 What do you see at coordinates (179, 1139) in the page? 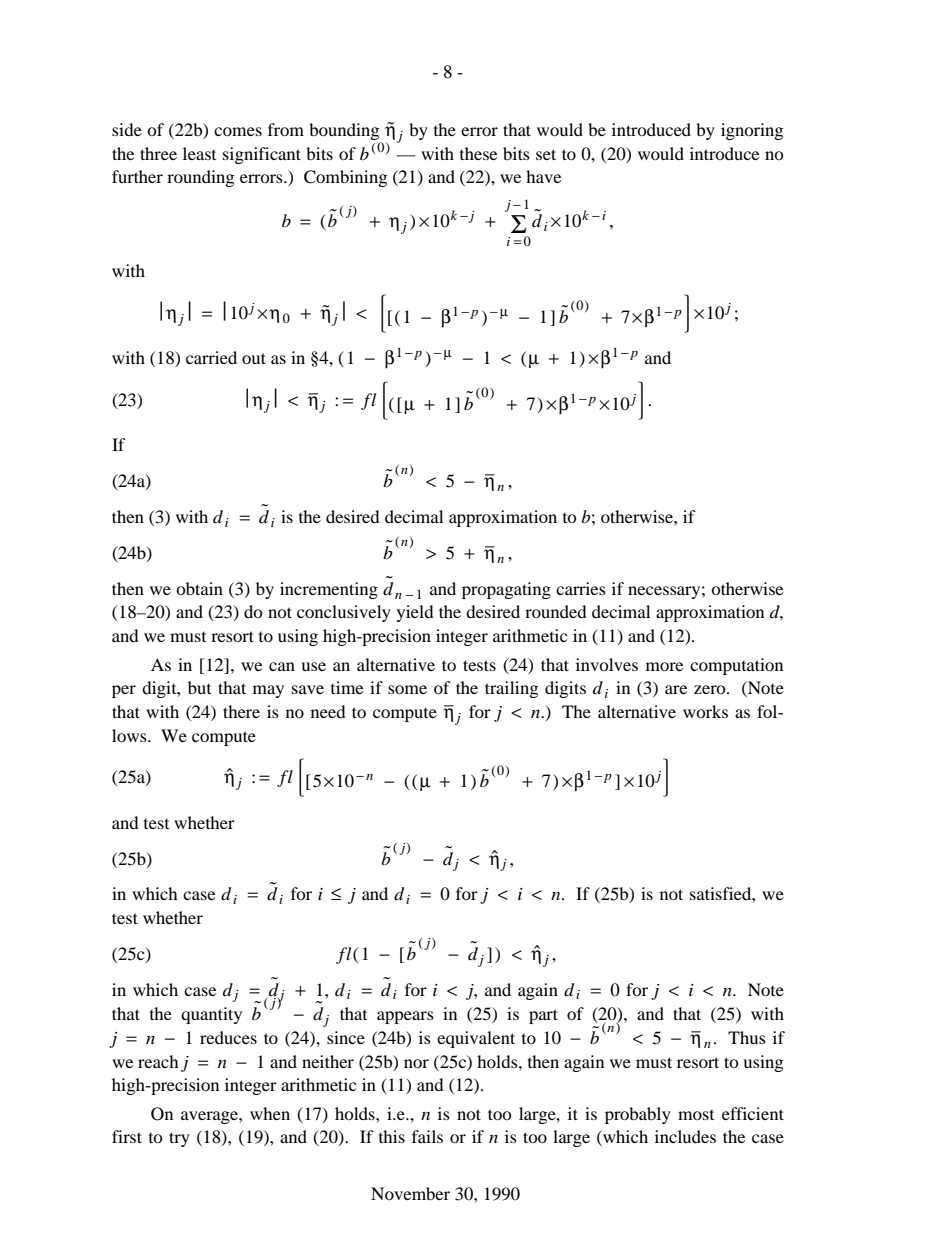
I see `try` at bounding box center [179, 1139].
